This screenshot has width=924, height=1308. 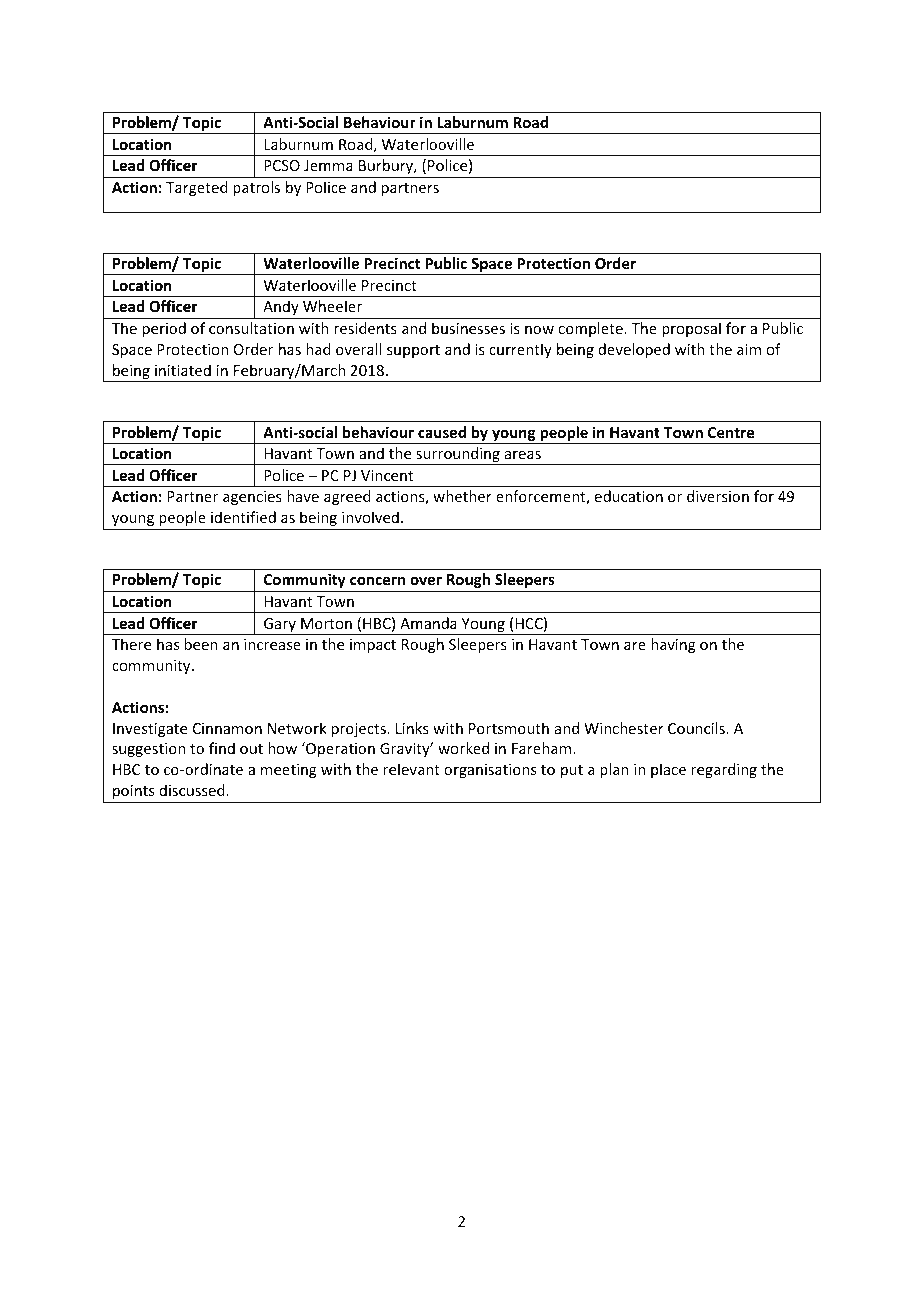 I want to click on agencies, so click(x=252, y=498).
